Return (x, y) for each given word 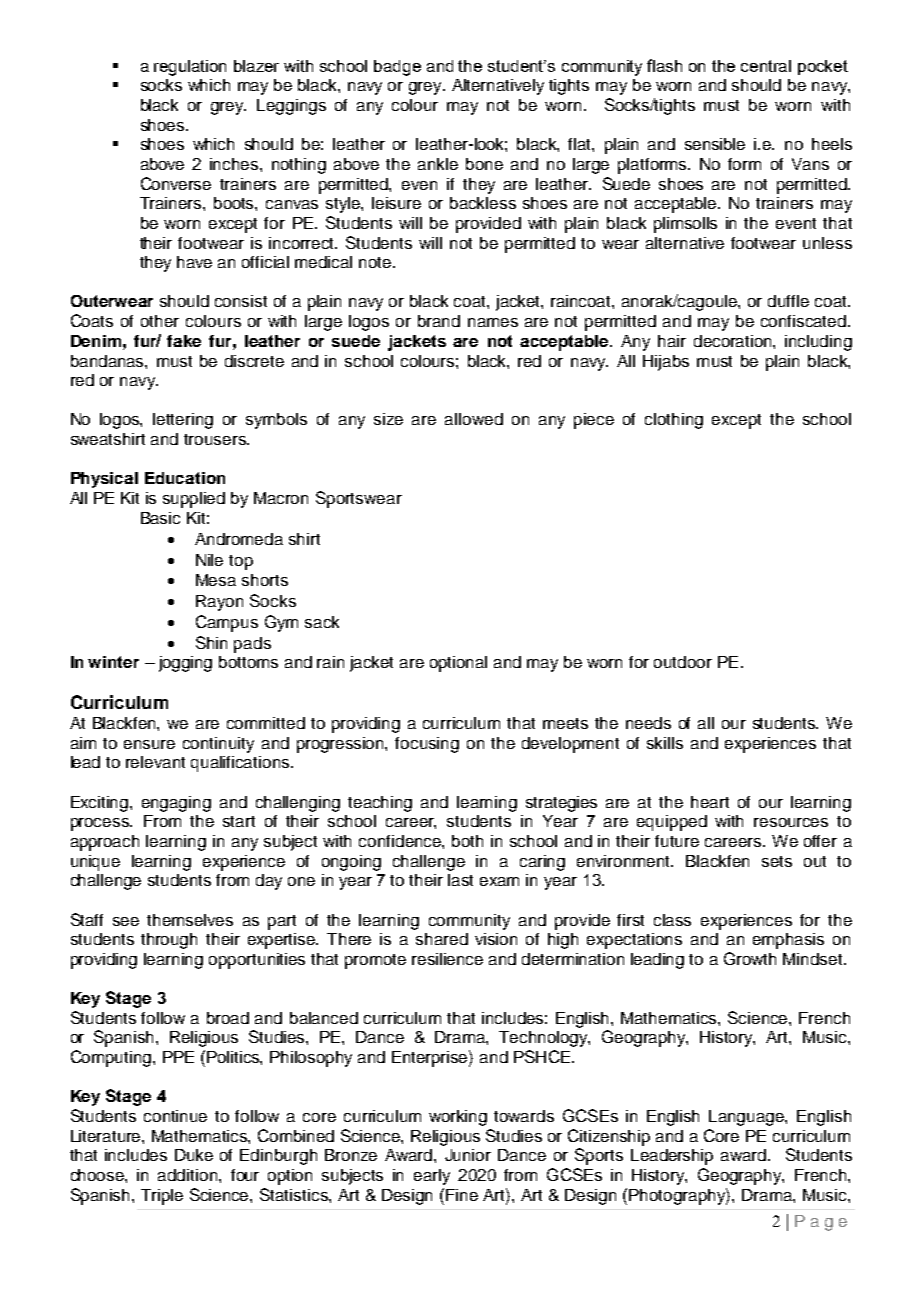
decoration (734, 341)
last (460, 880)
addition (189, 1175)
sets (777, 861)
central (766, 66)
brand (439, 321)
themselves (190, 920)
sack (322, 622)
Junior (468, 1155)
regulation (190, 68)
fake (184, 341)
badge (397, 68)
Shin (211, 642)
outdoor (683, 662)
